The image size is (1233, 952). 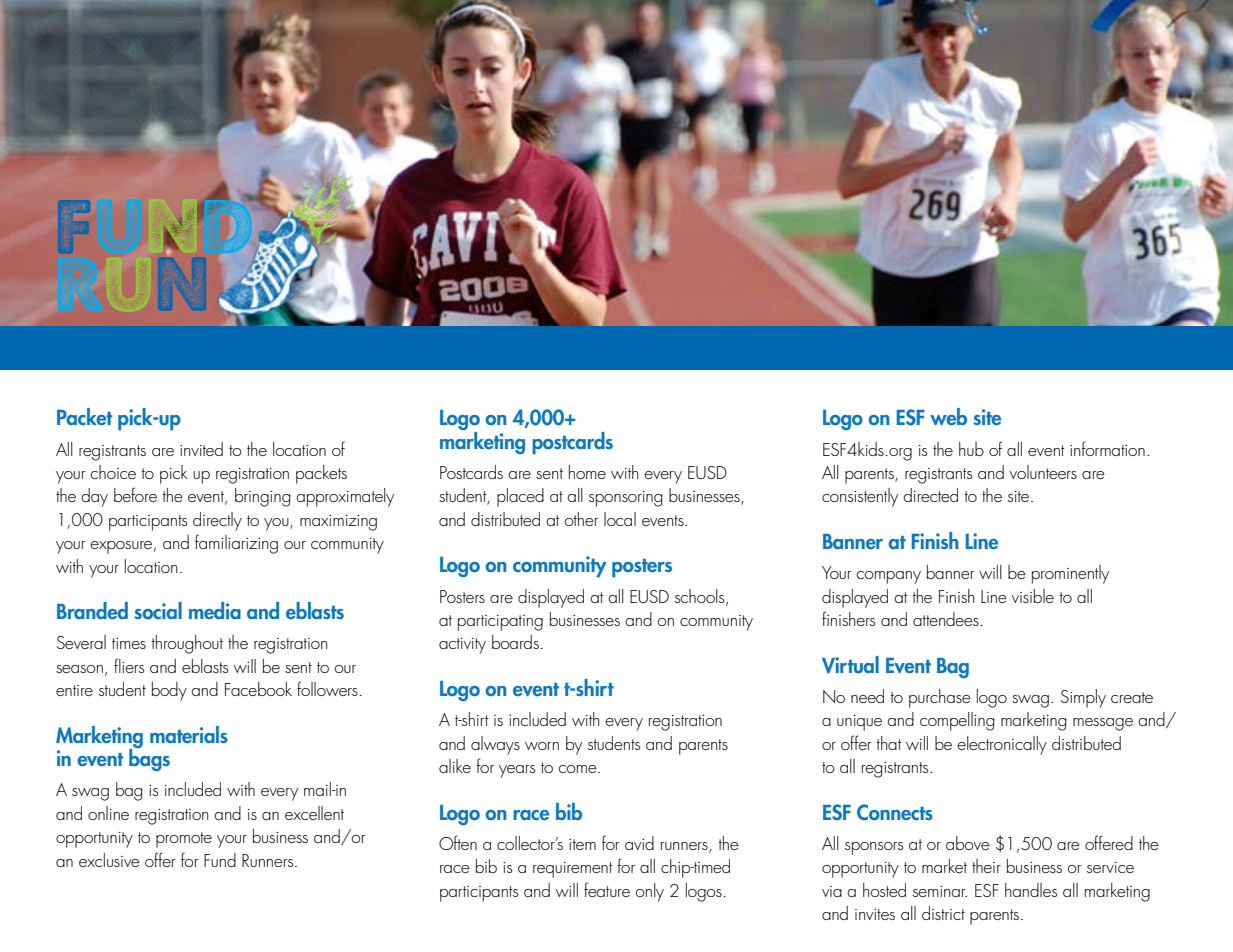 What do you see at coordinates (971, 449) in the document?
I see `hub` at bounding box center [971, 449].
